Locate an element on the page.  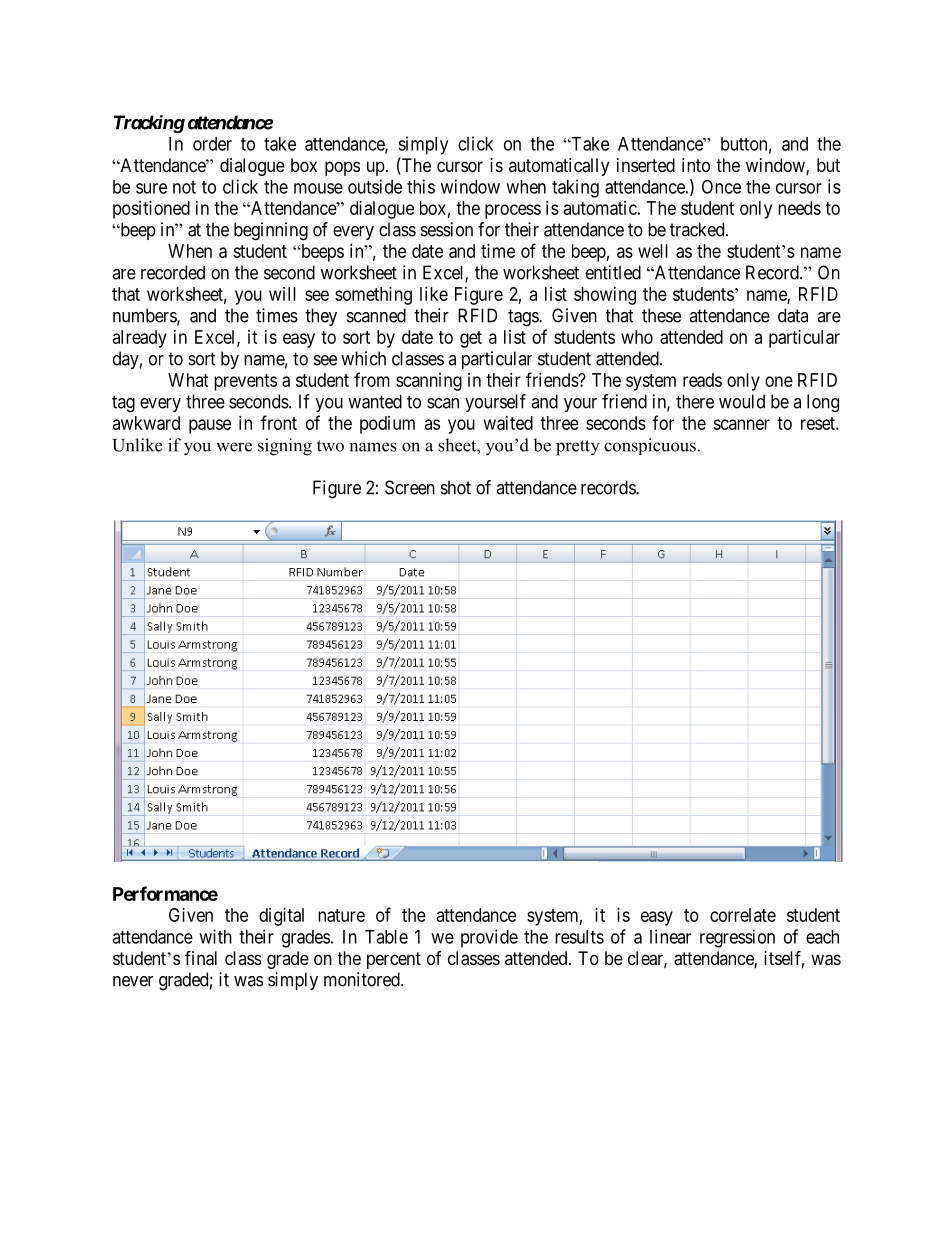
regression is located at coordinates (737, 938).
